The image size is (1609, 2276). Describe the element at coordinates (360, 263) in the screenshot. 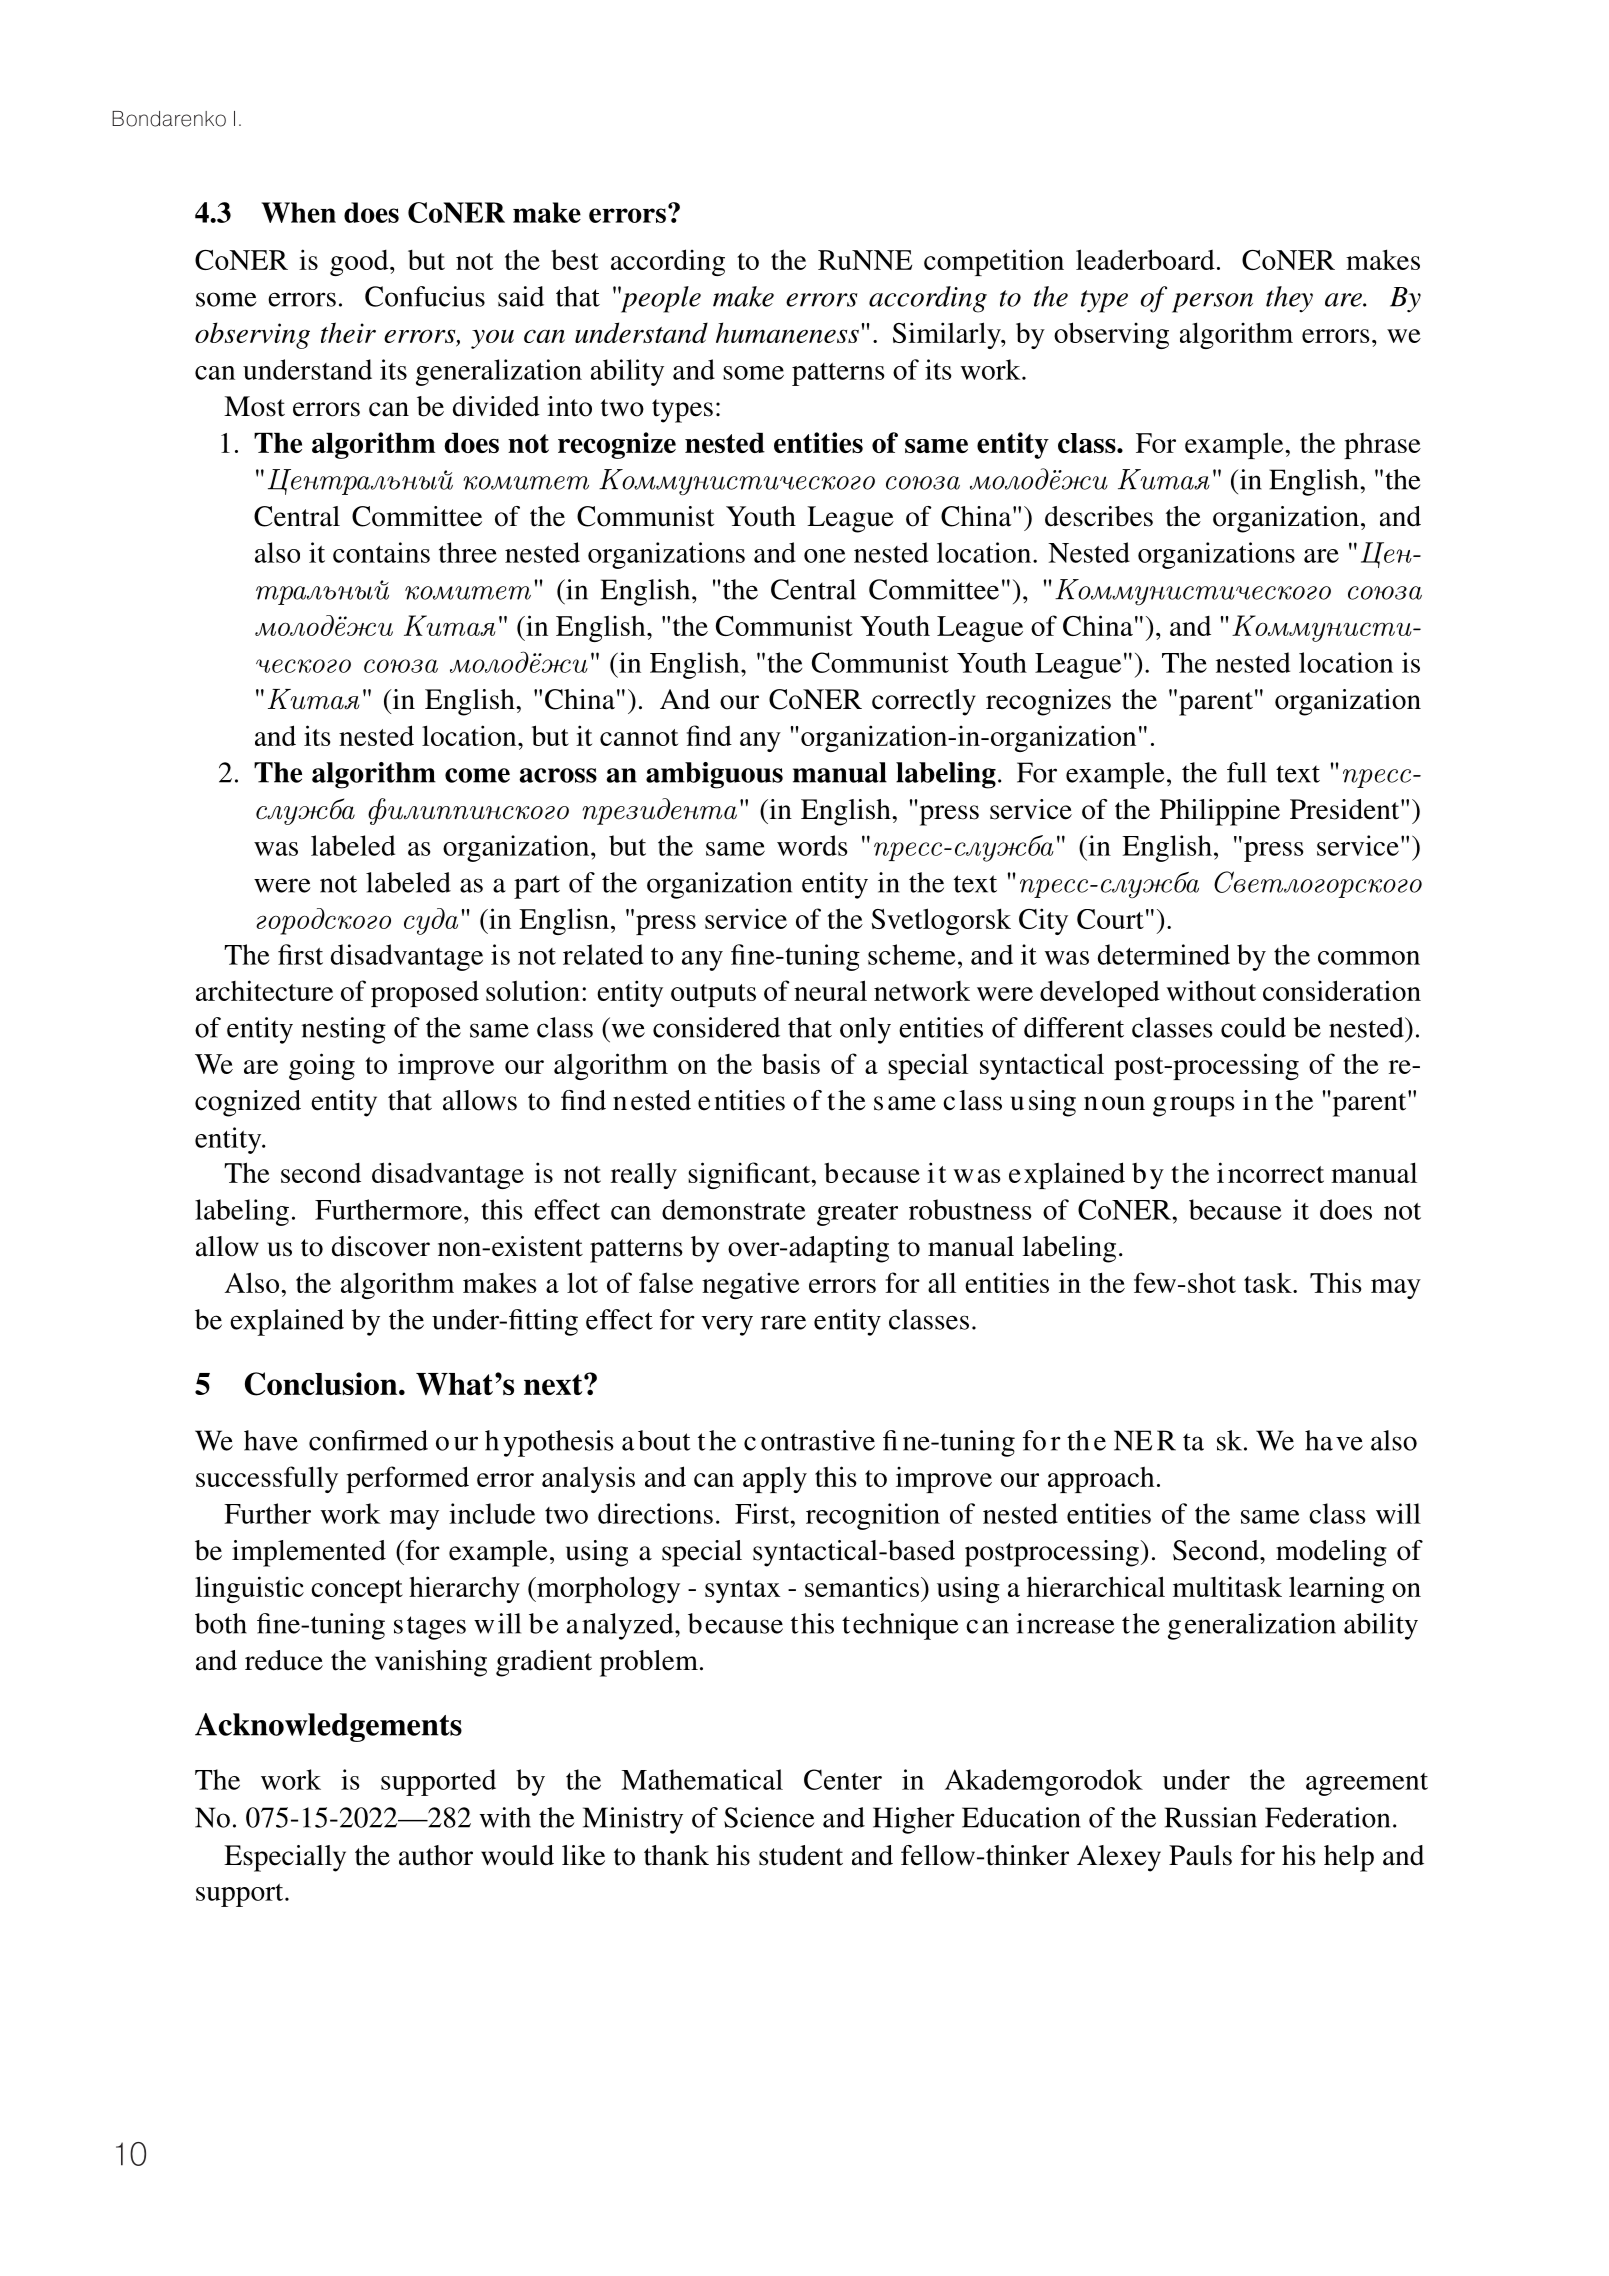

I see `good` at that location.
